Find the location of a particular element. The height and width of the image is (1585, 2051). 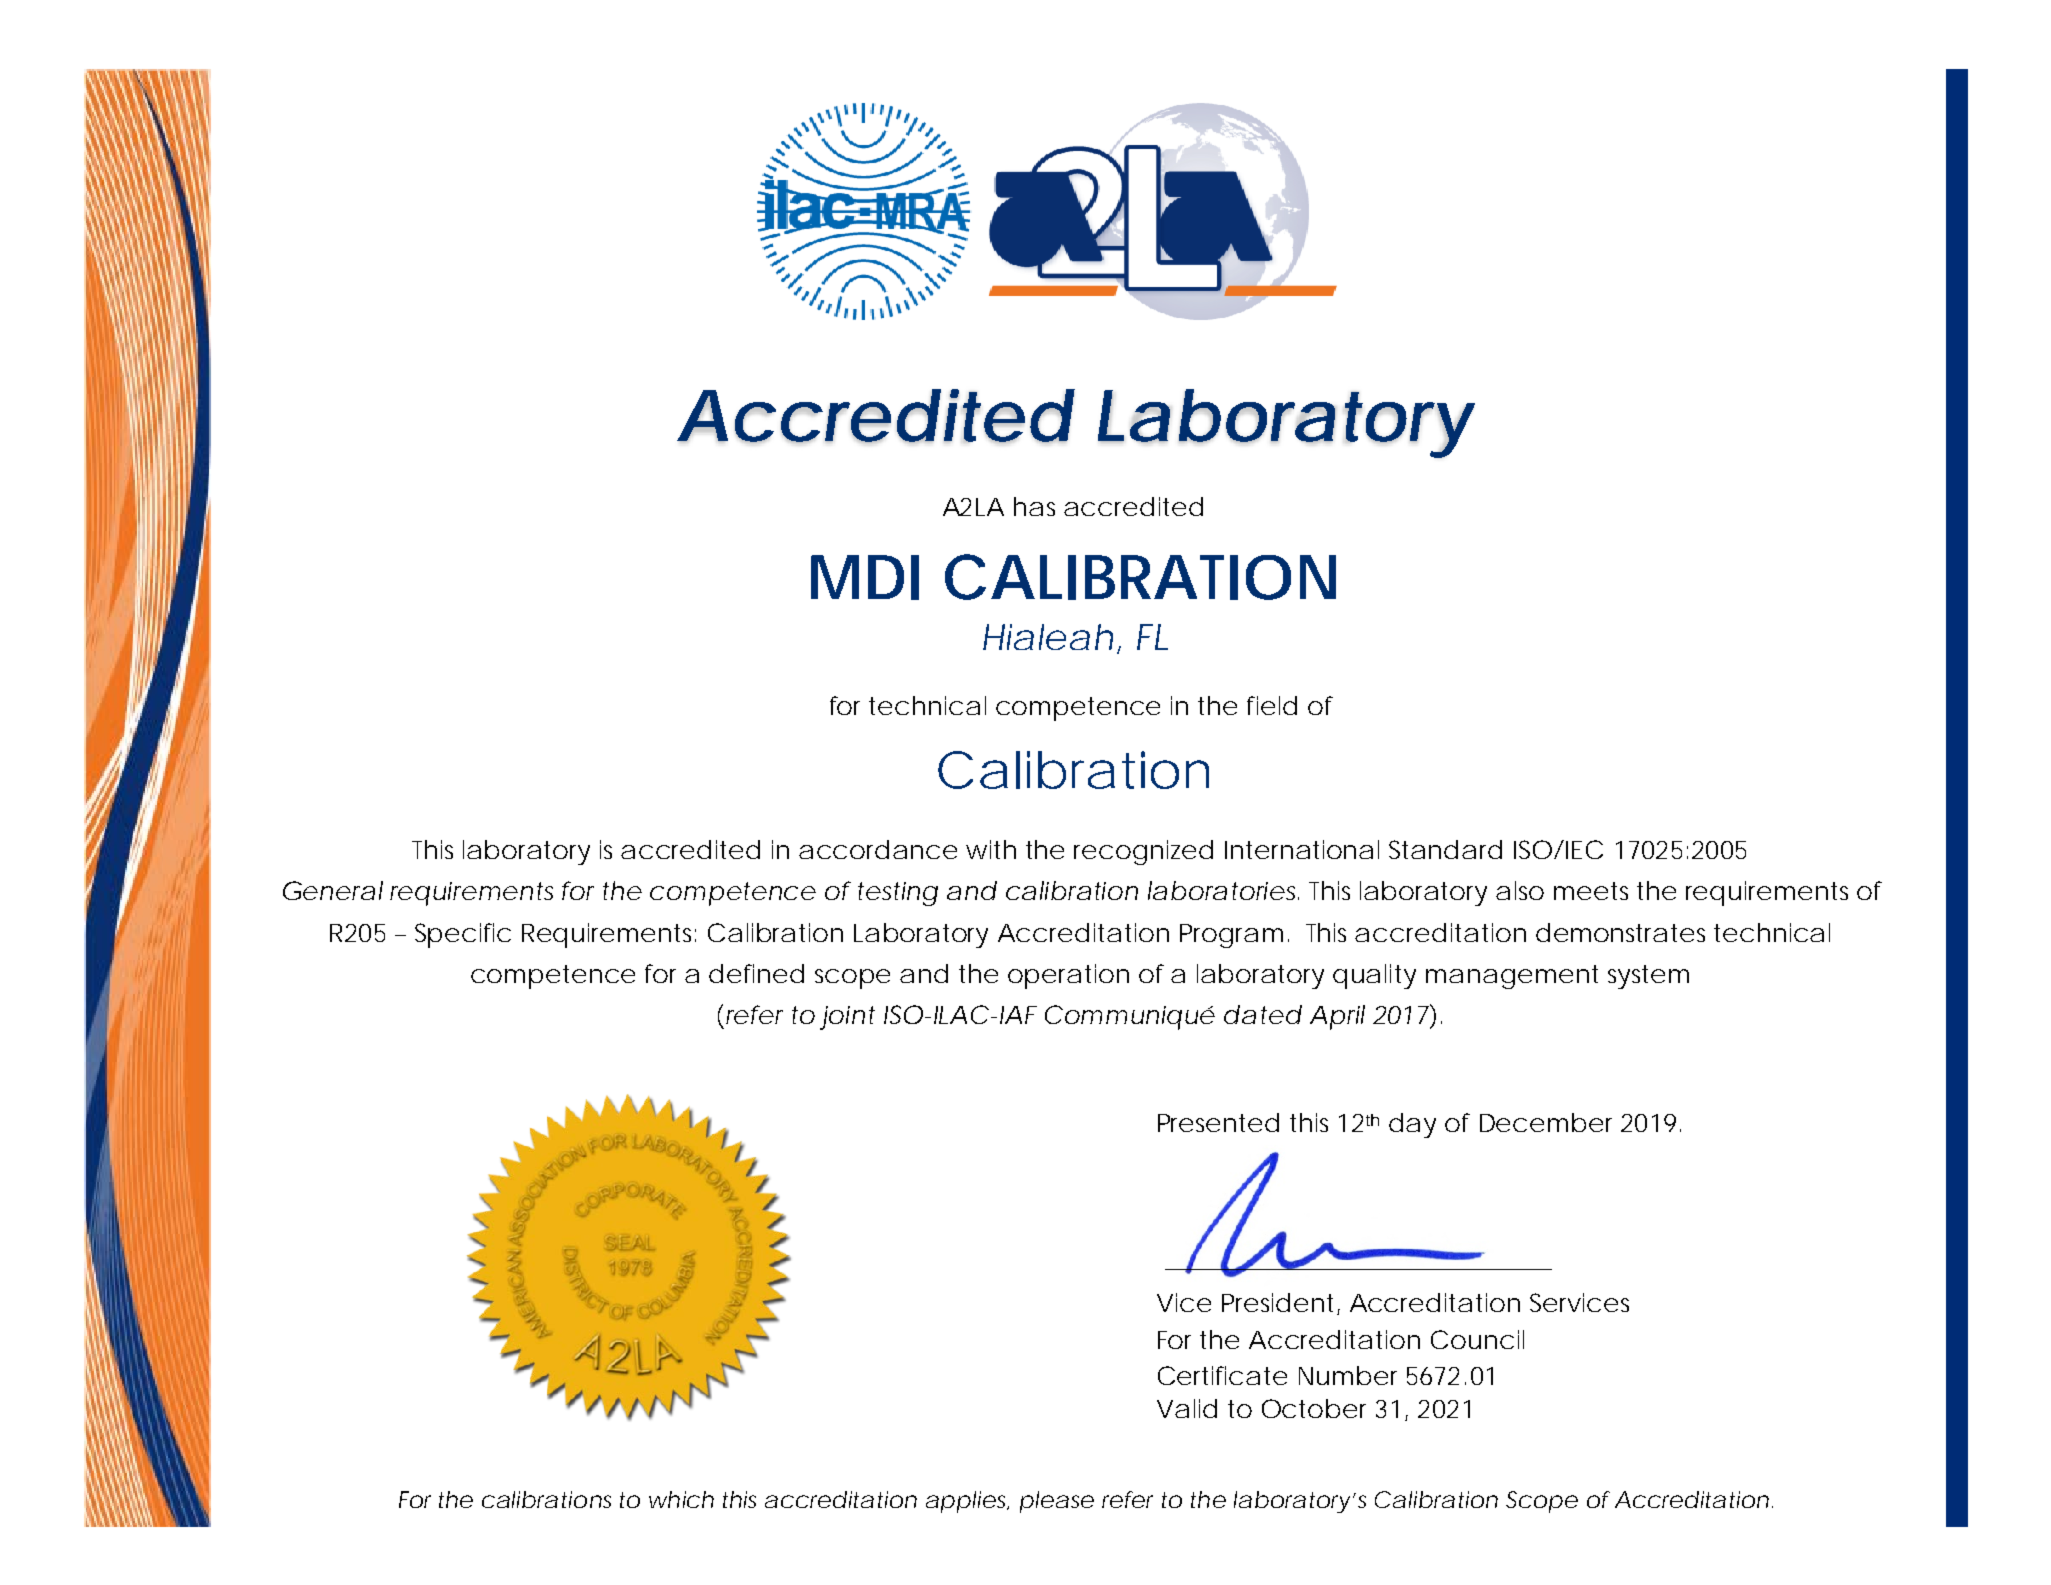

operation is located at coordinates (1068, 976).
